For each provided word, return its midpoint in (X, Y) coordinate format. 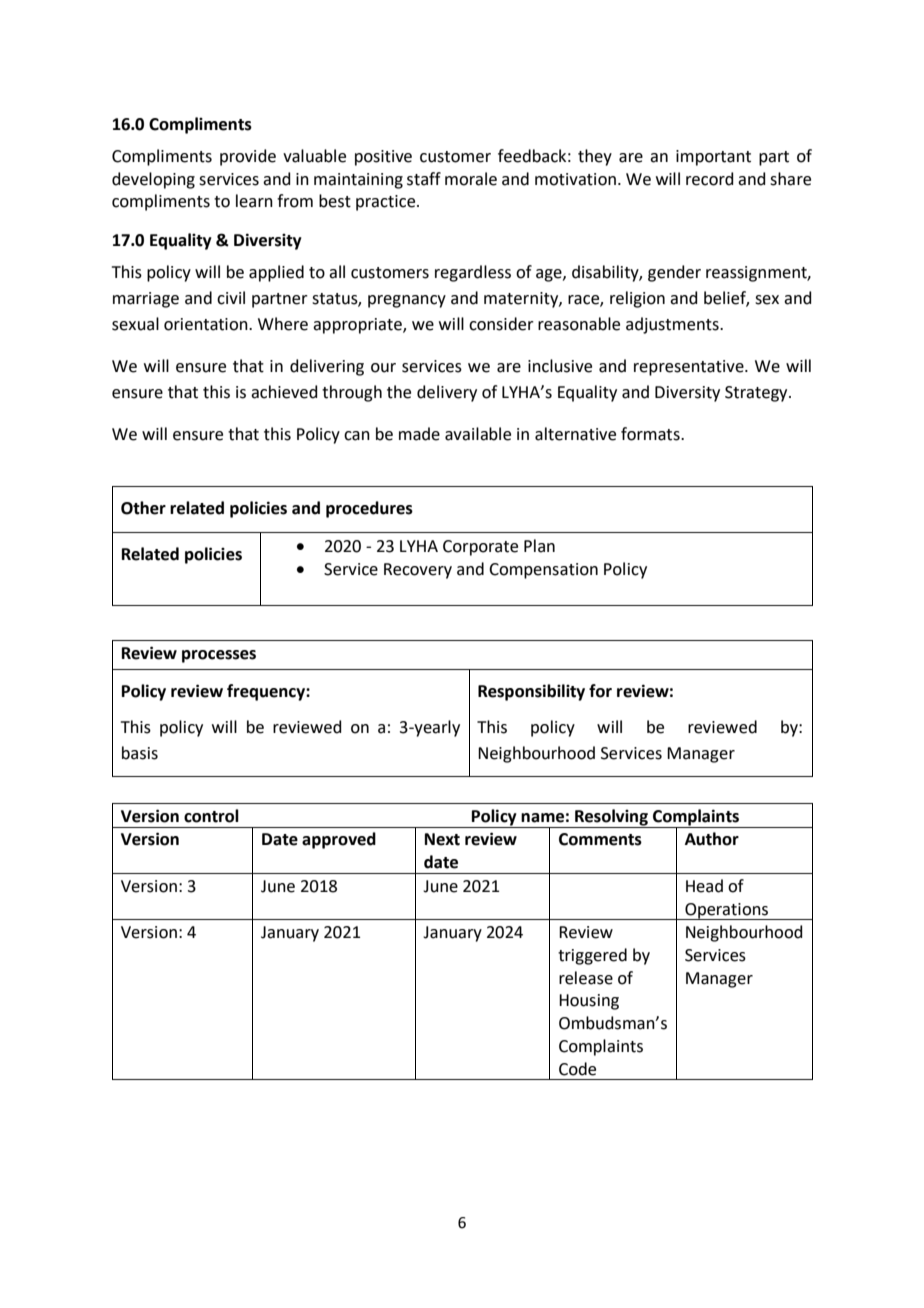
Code (577, 1069)
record (710, 179)
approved (339, 840)
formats (651, 434)
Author (712, 839)
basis (140, 753)
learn (254, 201)
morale (471, 179)
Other (143, 508)
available (478, 434)
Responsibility (531, 692)
